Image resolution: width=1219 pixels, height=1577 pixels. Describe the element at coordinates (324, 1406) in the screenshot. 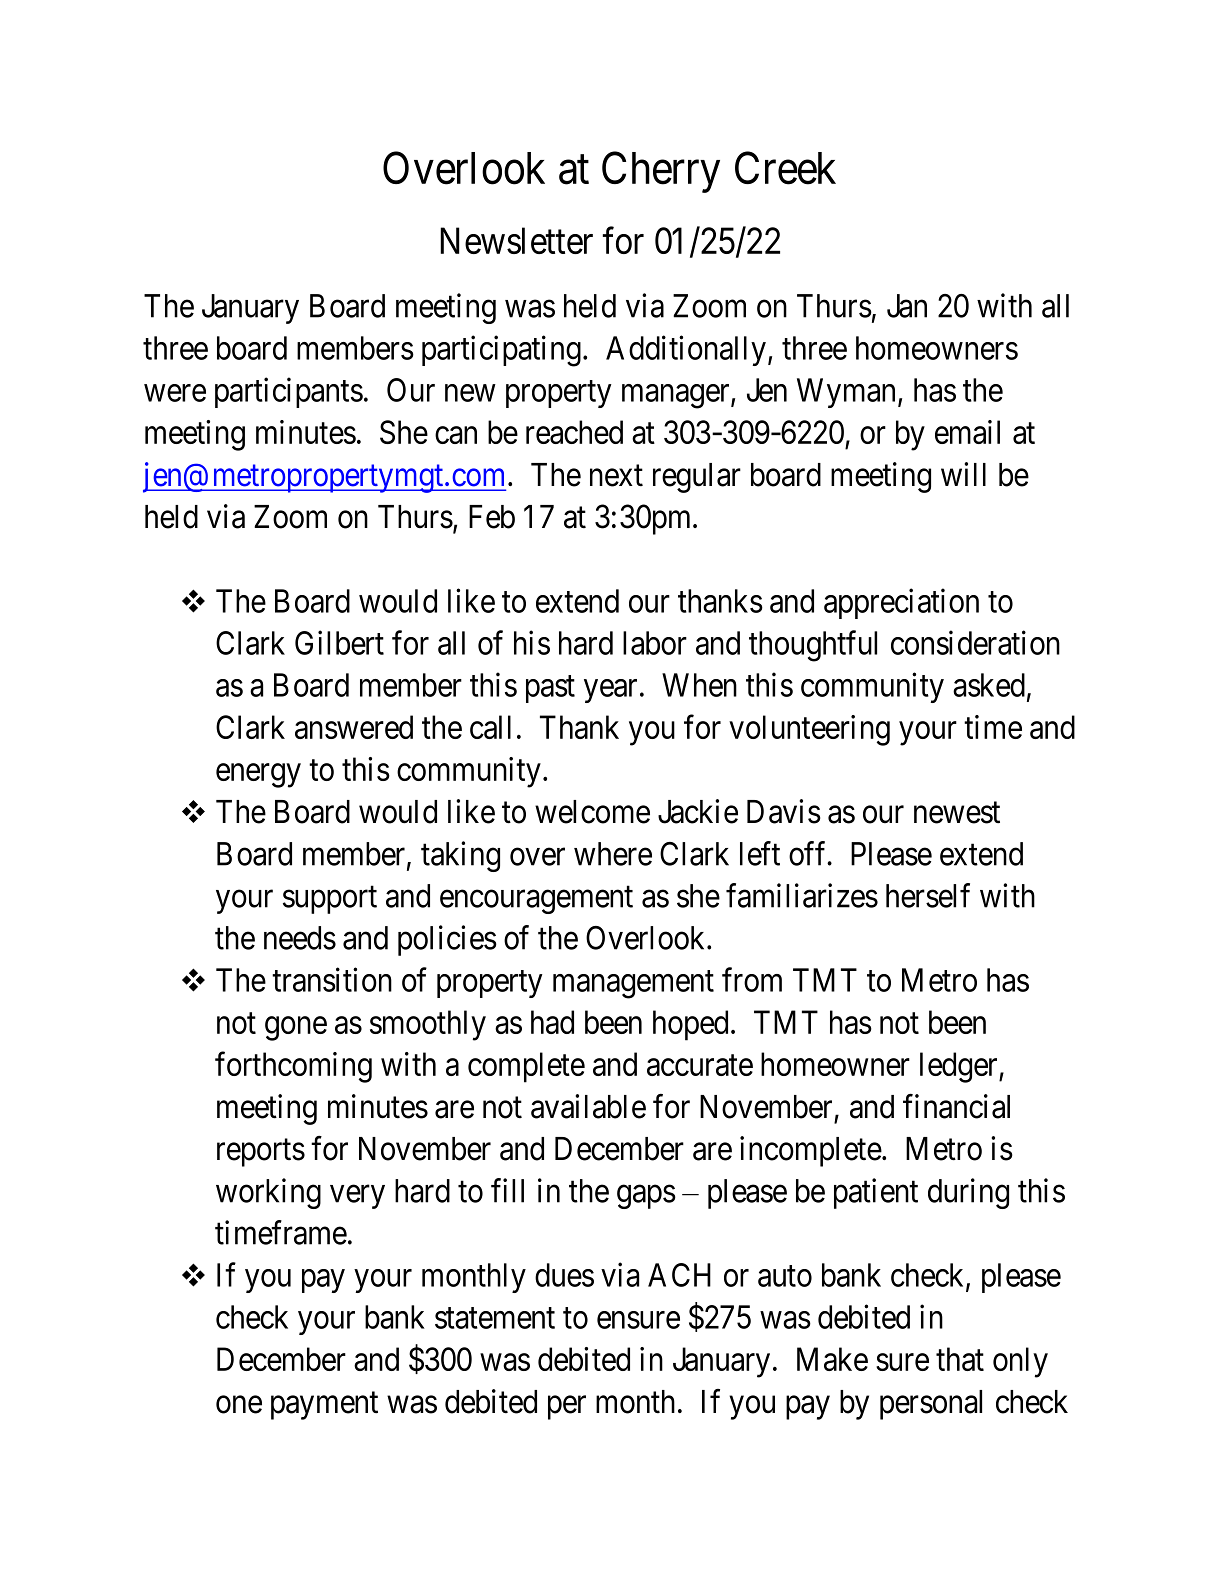

I see `payment` at that location.
